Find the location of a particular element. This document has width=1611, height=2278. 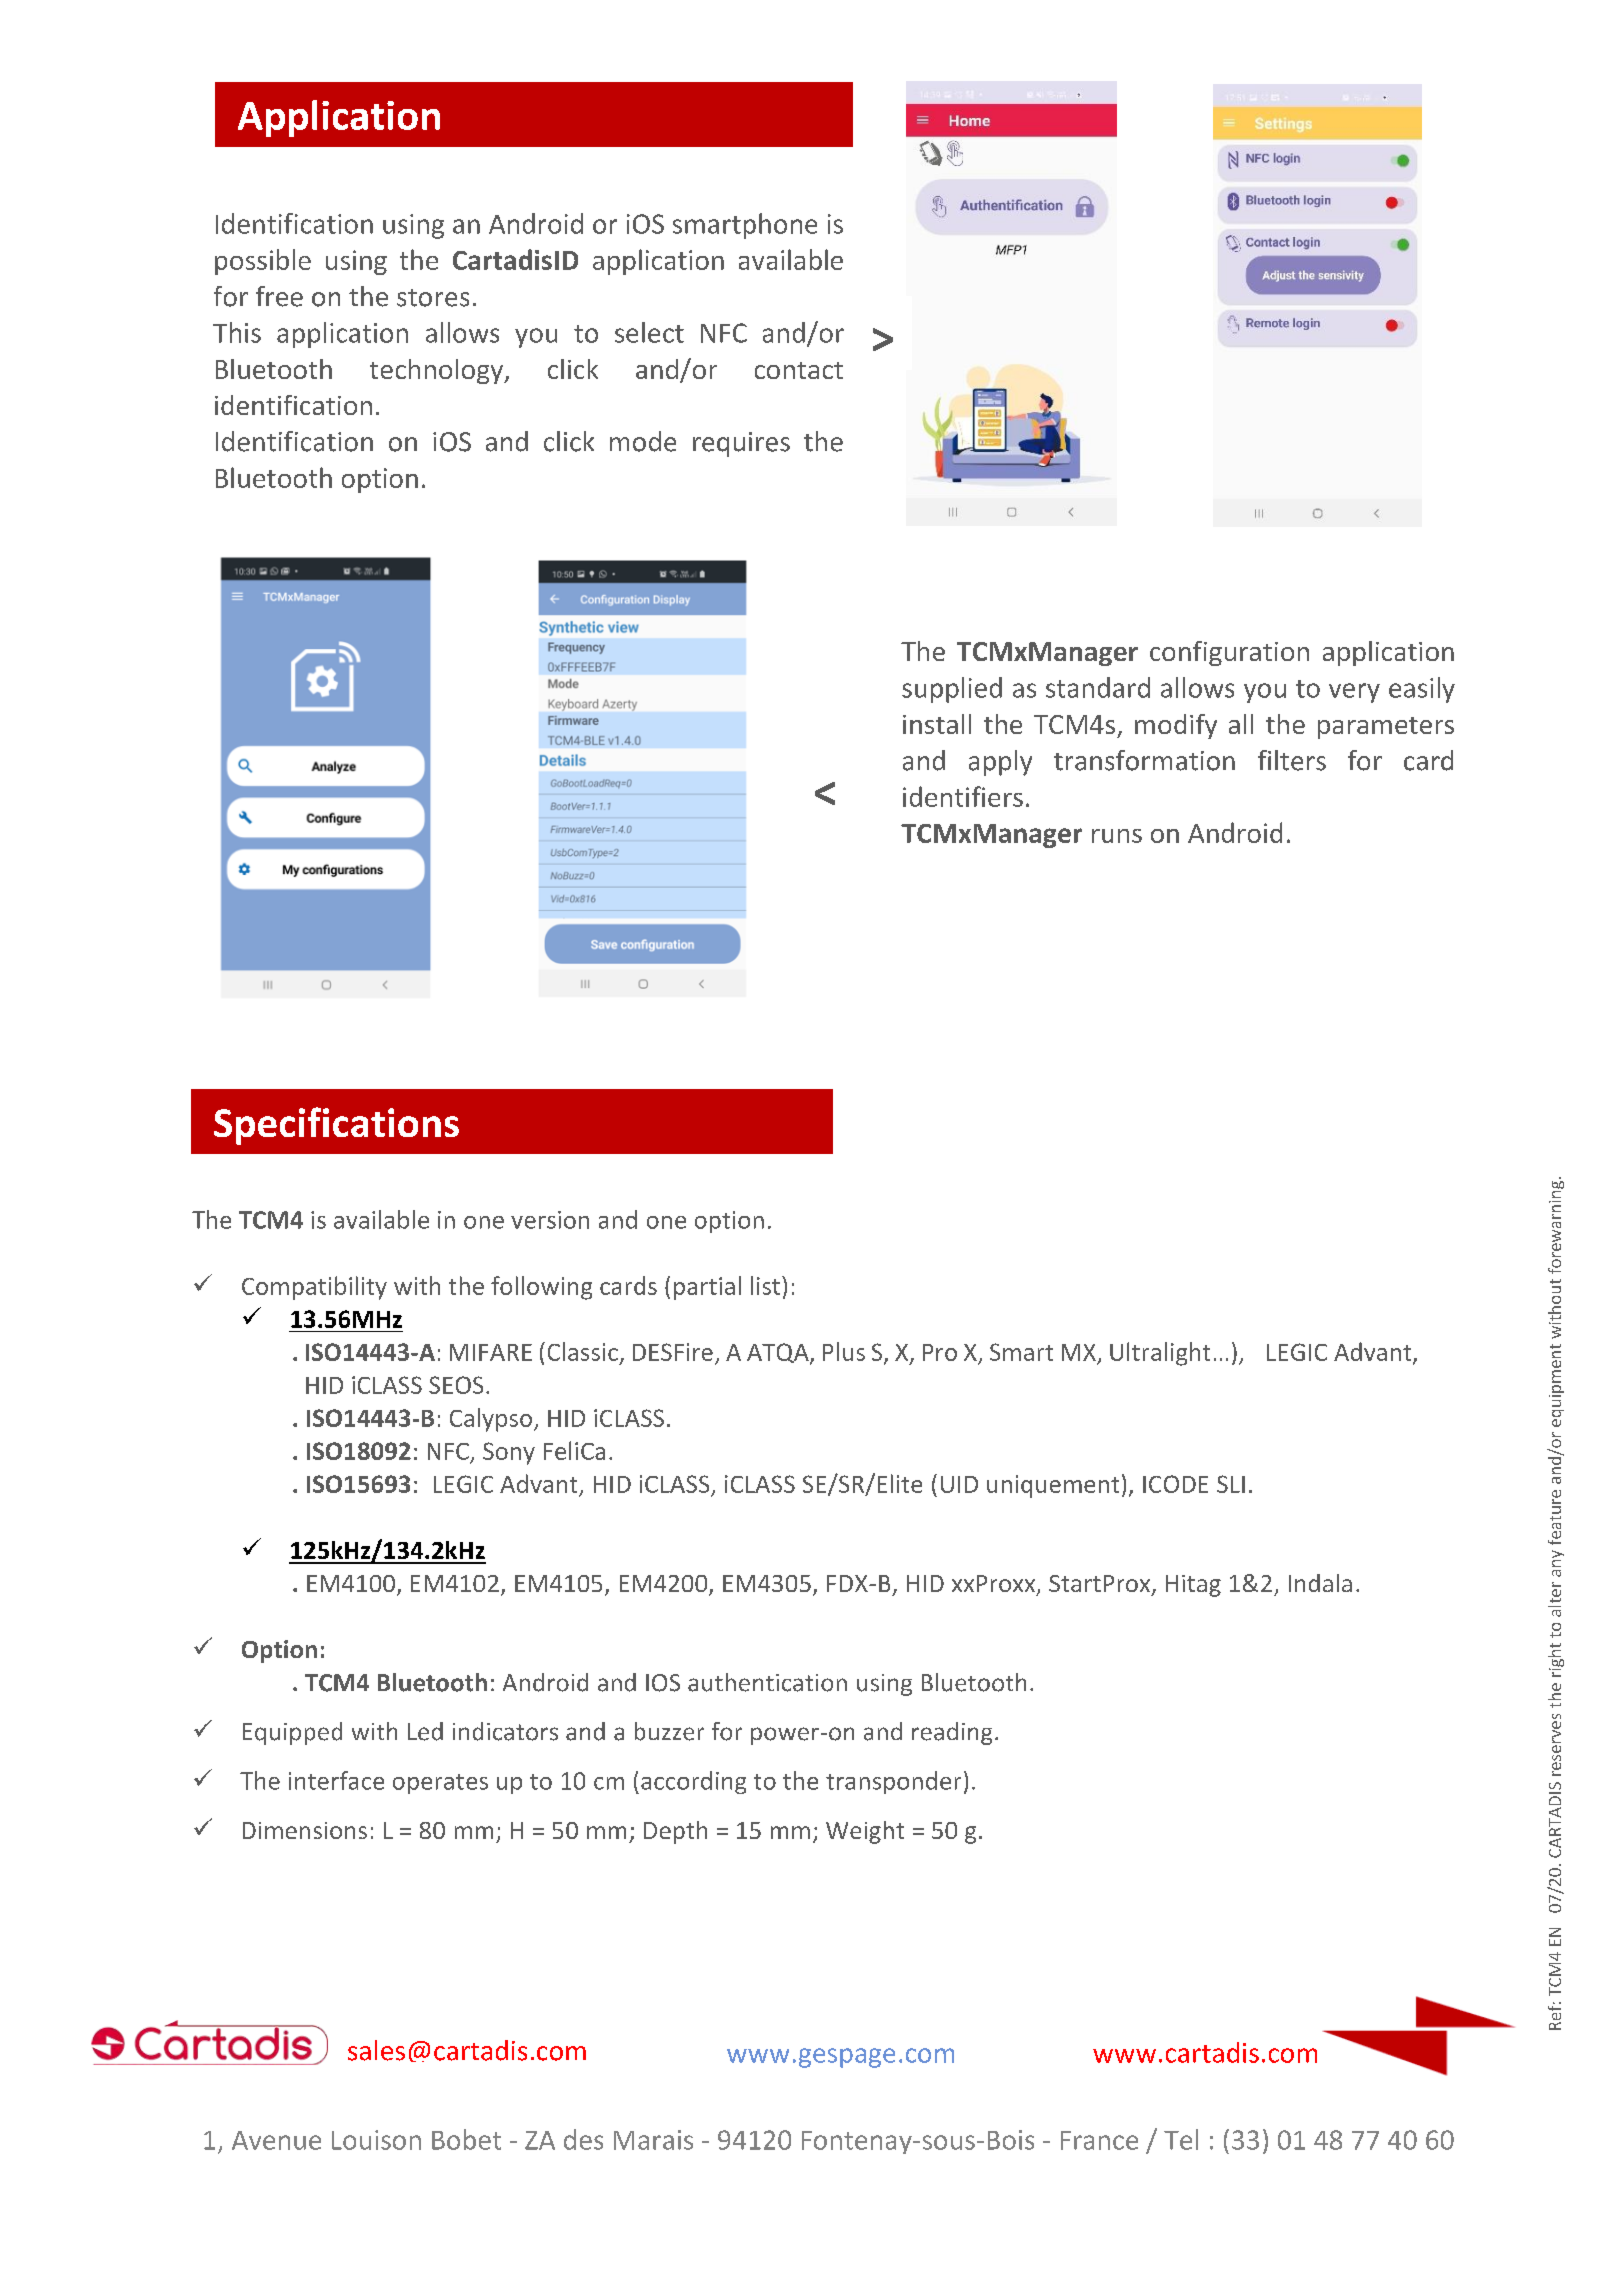

supplied is located at coordinates (952, 690).
